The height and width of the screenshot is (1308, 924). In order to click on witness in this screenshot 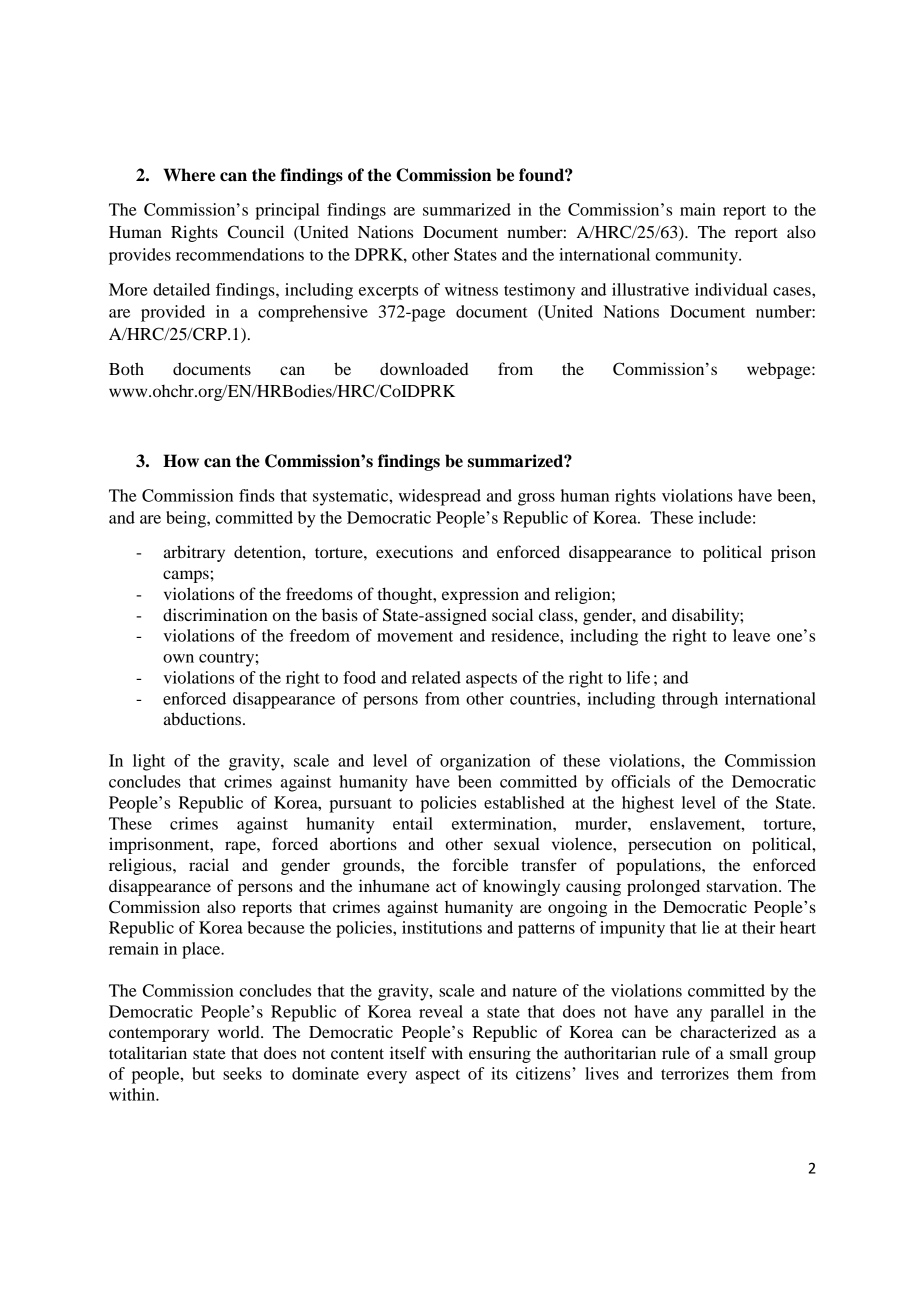, I will do `click(471, 289)`.
